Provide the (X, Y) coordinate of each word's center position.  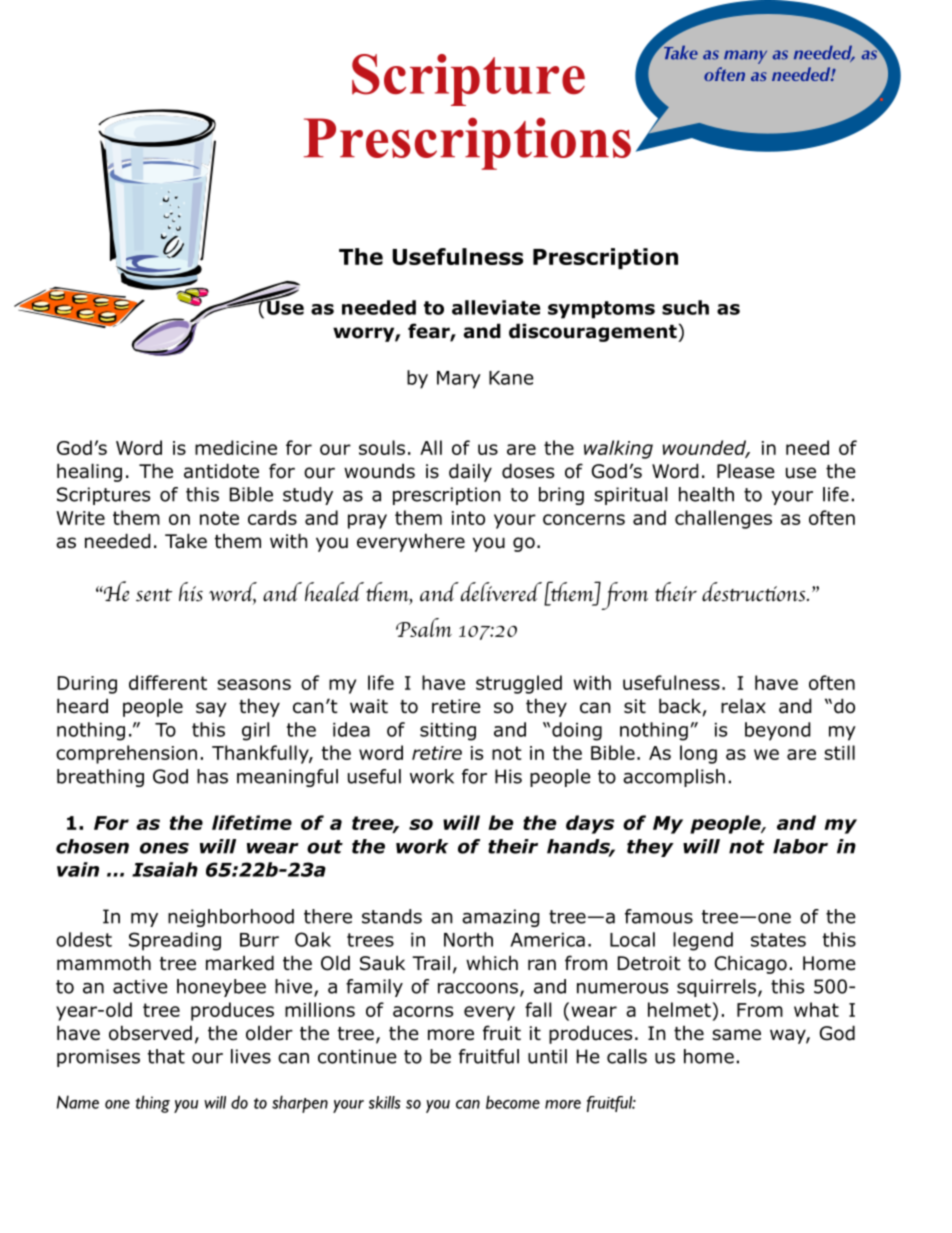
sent (154, 595)
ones (164, 848)
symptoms (601, 310)
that (166, 1056)
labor (800, 846)
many (745, 57)
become (513, 1102)
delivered (501, 592)
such (685, 307)
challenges (723, 519)
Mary (459, 380)
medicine (236, 447)
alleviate (496, 307)
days (590, 824)
